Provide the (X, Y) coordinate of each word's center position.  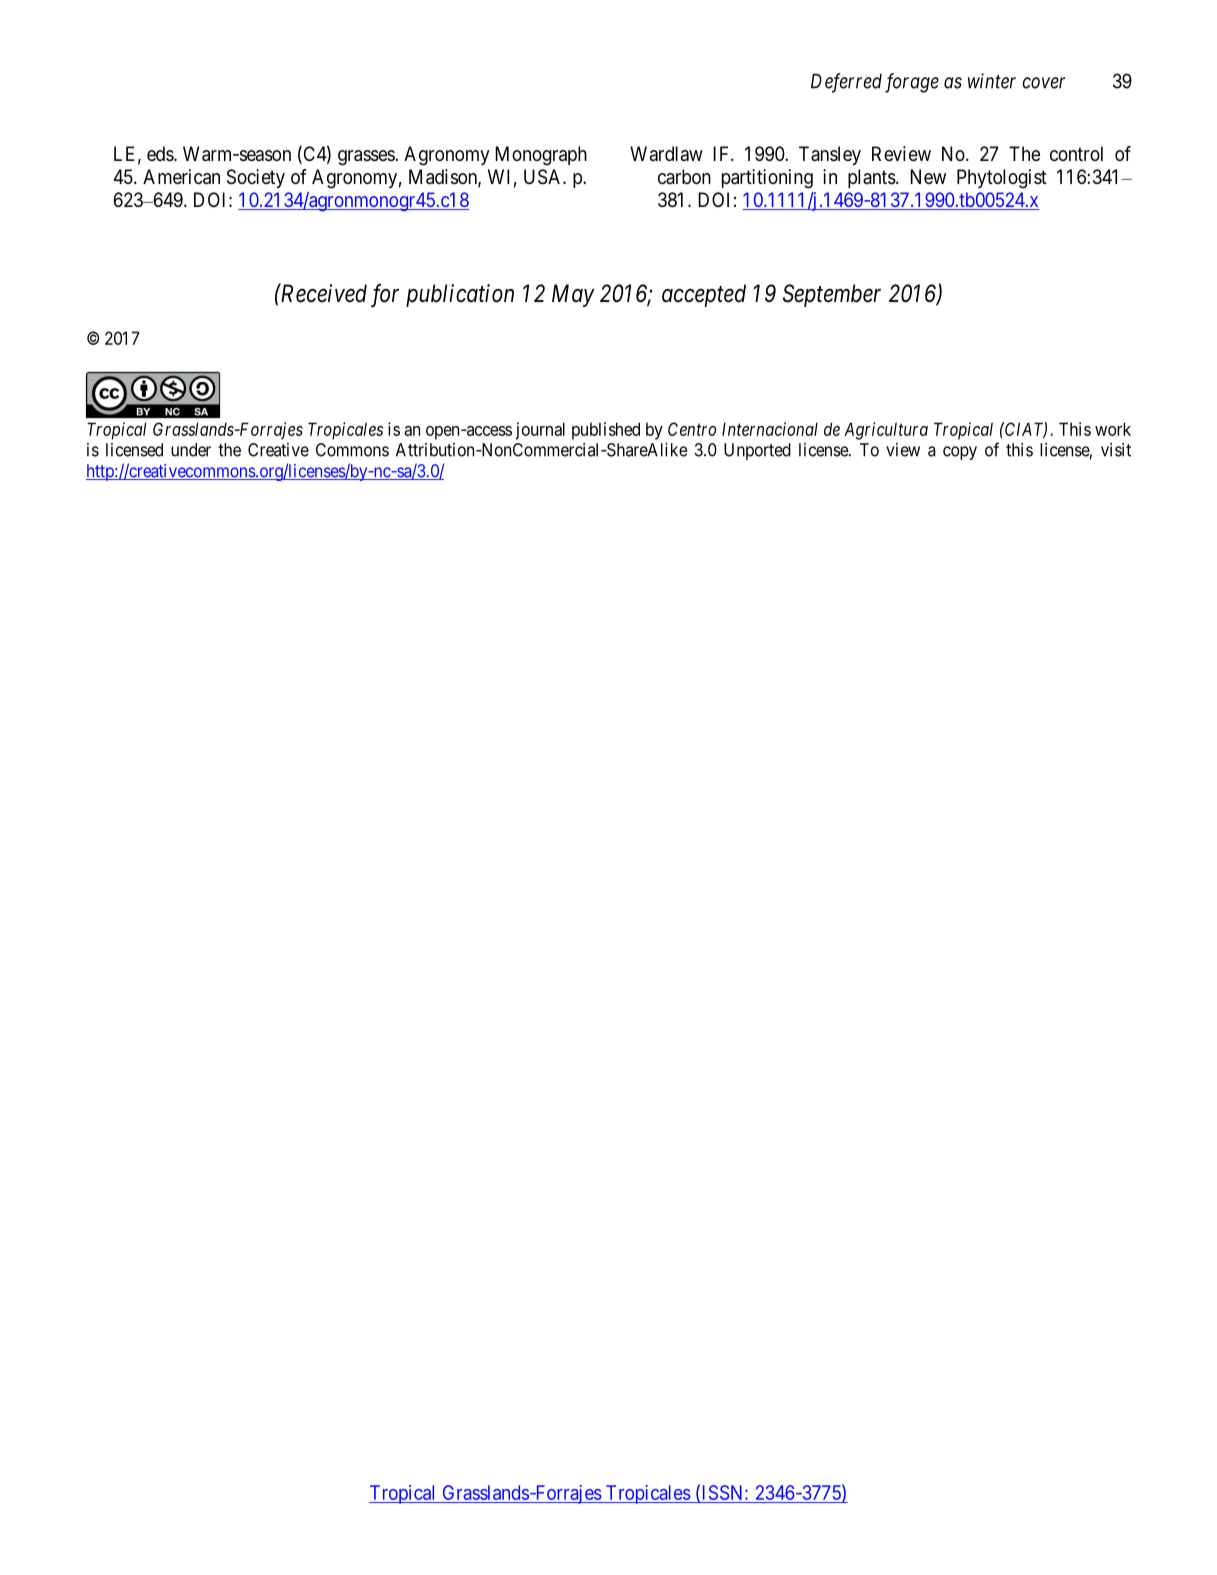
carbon (684, 177)
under (191, 450)
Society (256, 178)
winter (992, 81)
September (832, 295)
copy (960, 453)
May (573, 295)
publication (460, 295)
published (606, 431)
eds (161, 153)
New (928, 176)
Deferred (846, 83)
